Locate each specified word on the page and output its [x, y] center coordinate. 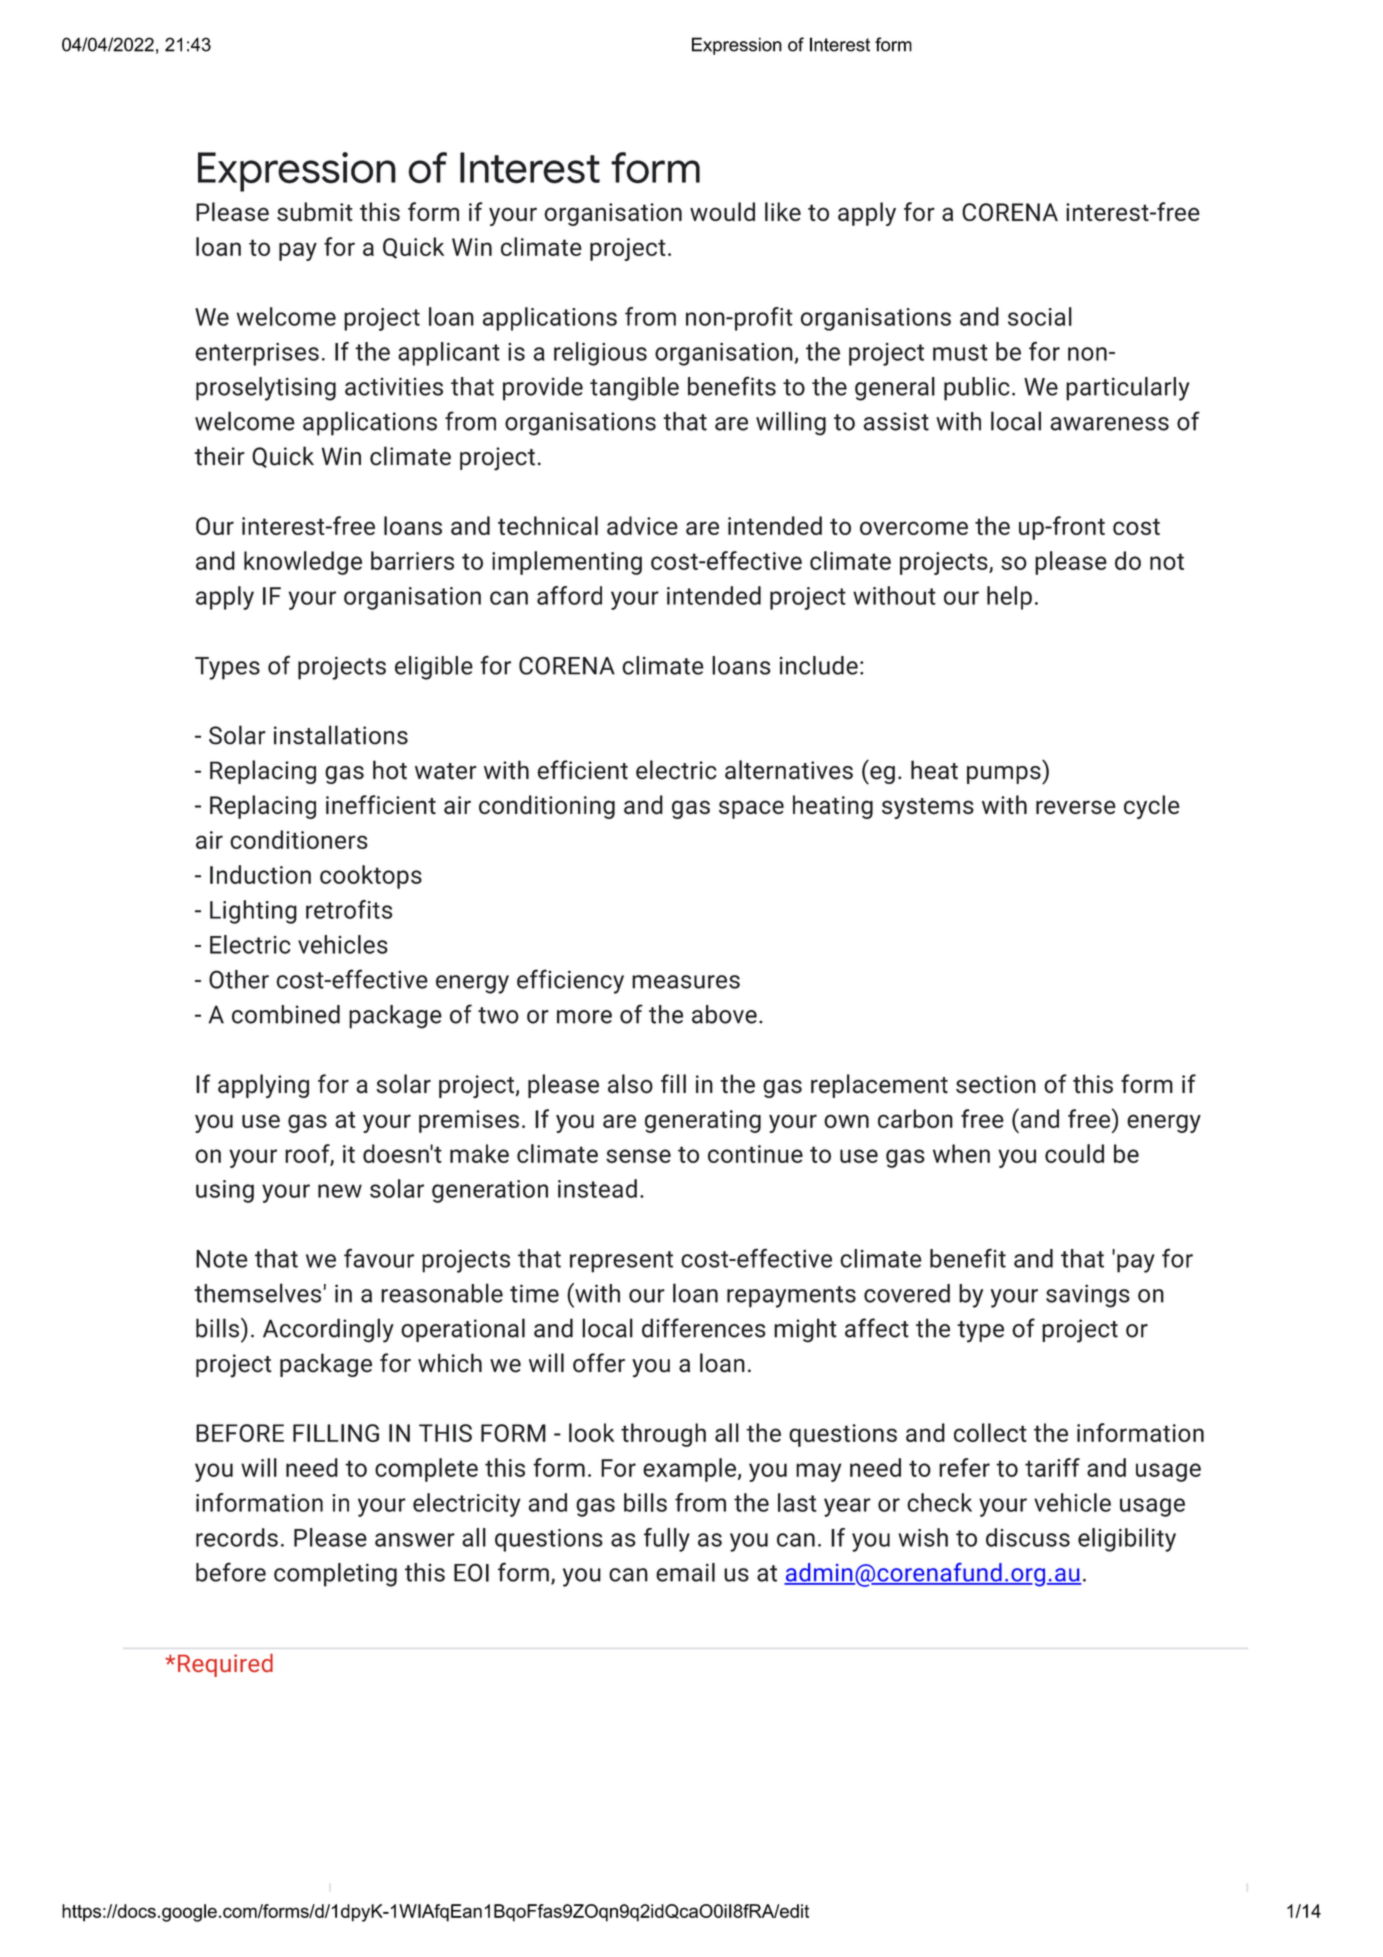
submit [315, 211]
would [722, 211]
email [685, 1572]
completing [335, 1575]
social [1040, 316]
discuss [1028, 1537]
